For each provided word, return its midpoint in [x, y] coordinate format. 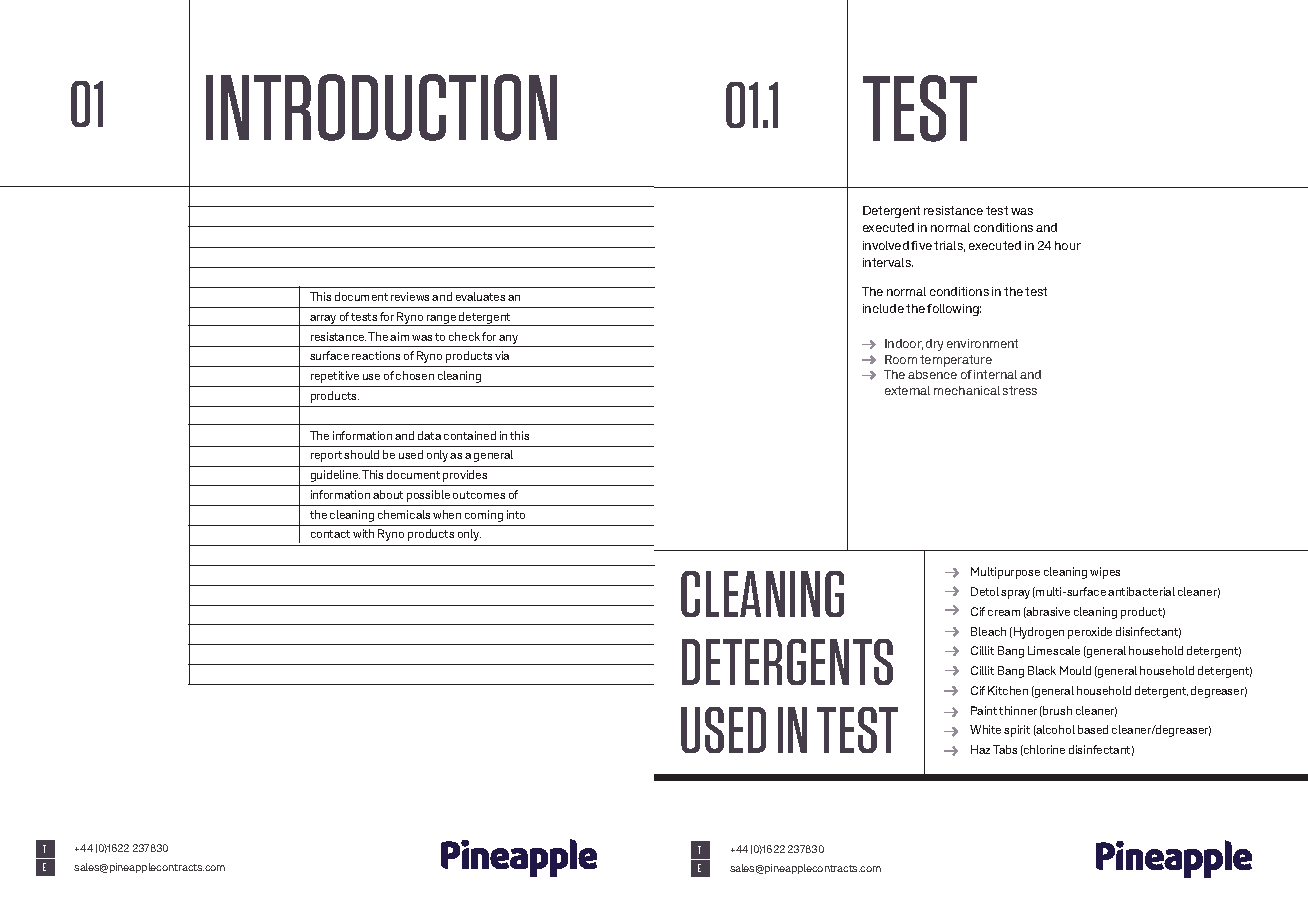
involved [886, 245]
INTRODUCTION [381, 107]
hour [1068, 245]
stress [1020, 390]
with [363, 533]
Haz [980, 749]
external [907, 390]
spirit [1017, 731]
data [429, 435]
